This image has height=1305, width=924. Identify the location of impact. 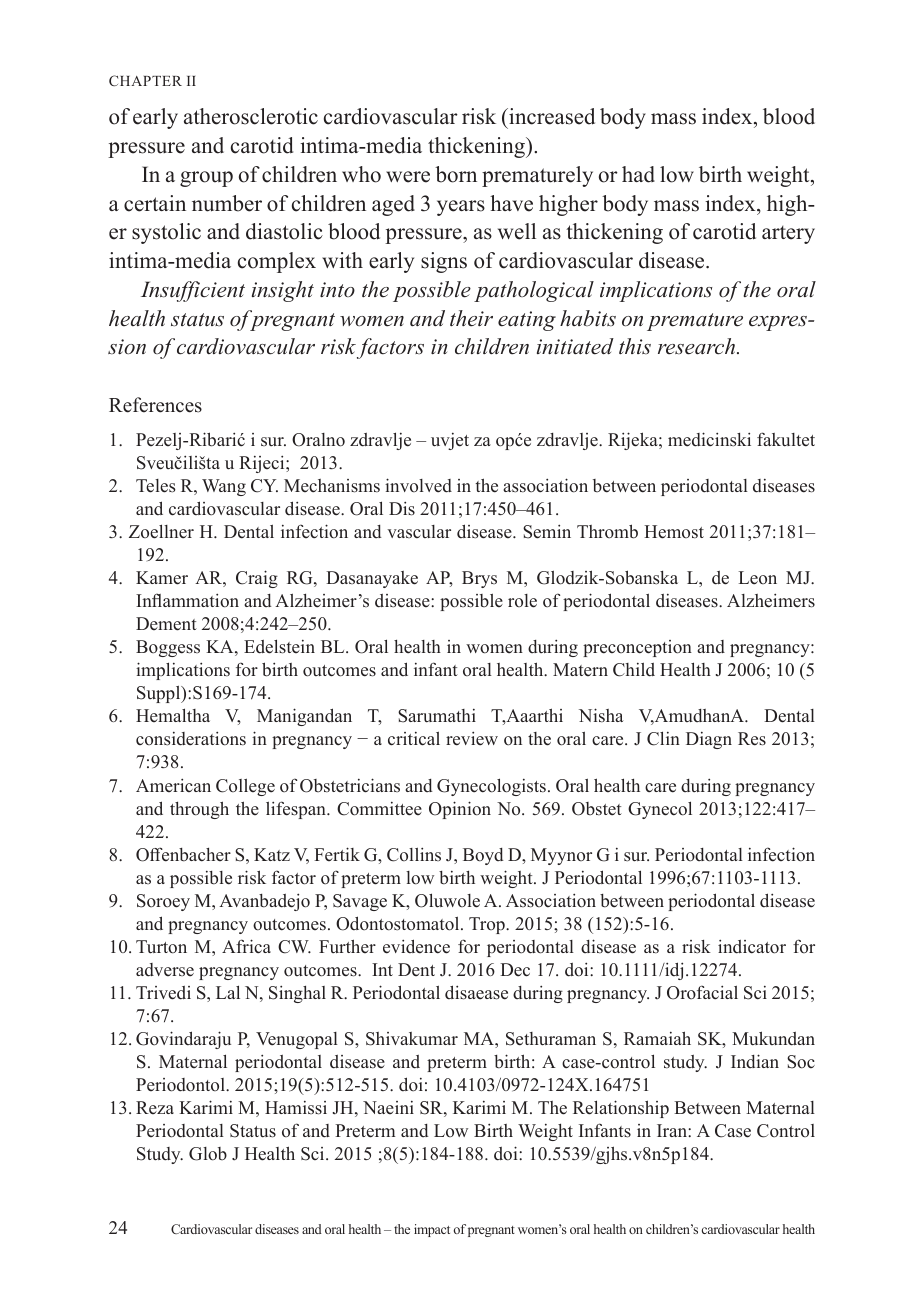
(432, 1230).
